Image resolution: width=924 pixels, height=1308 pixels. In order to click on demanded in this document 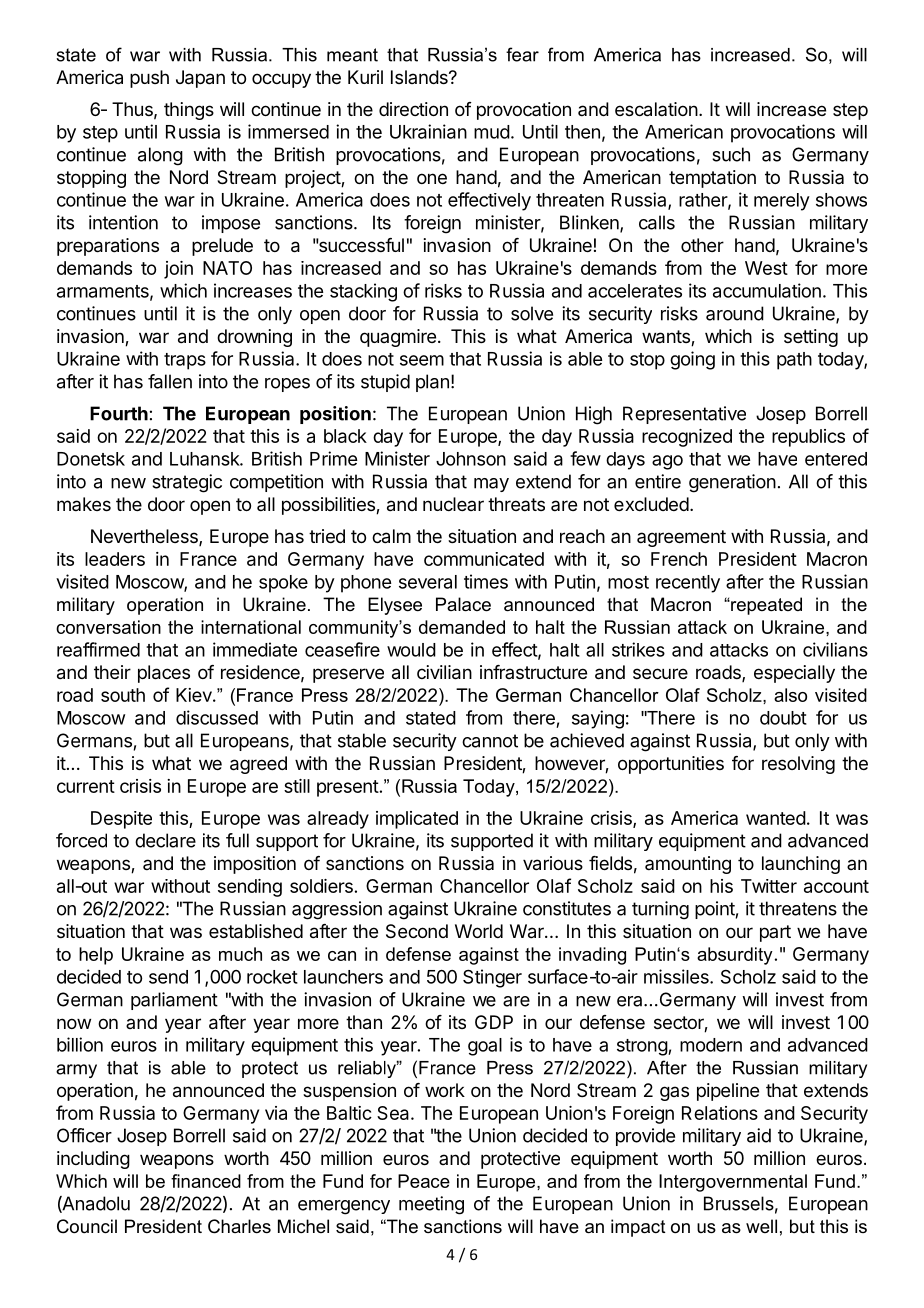, I will do `click(462, 627)`.
